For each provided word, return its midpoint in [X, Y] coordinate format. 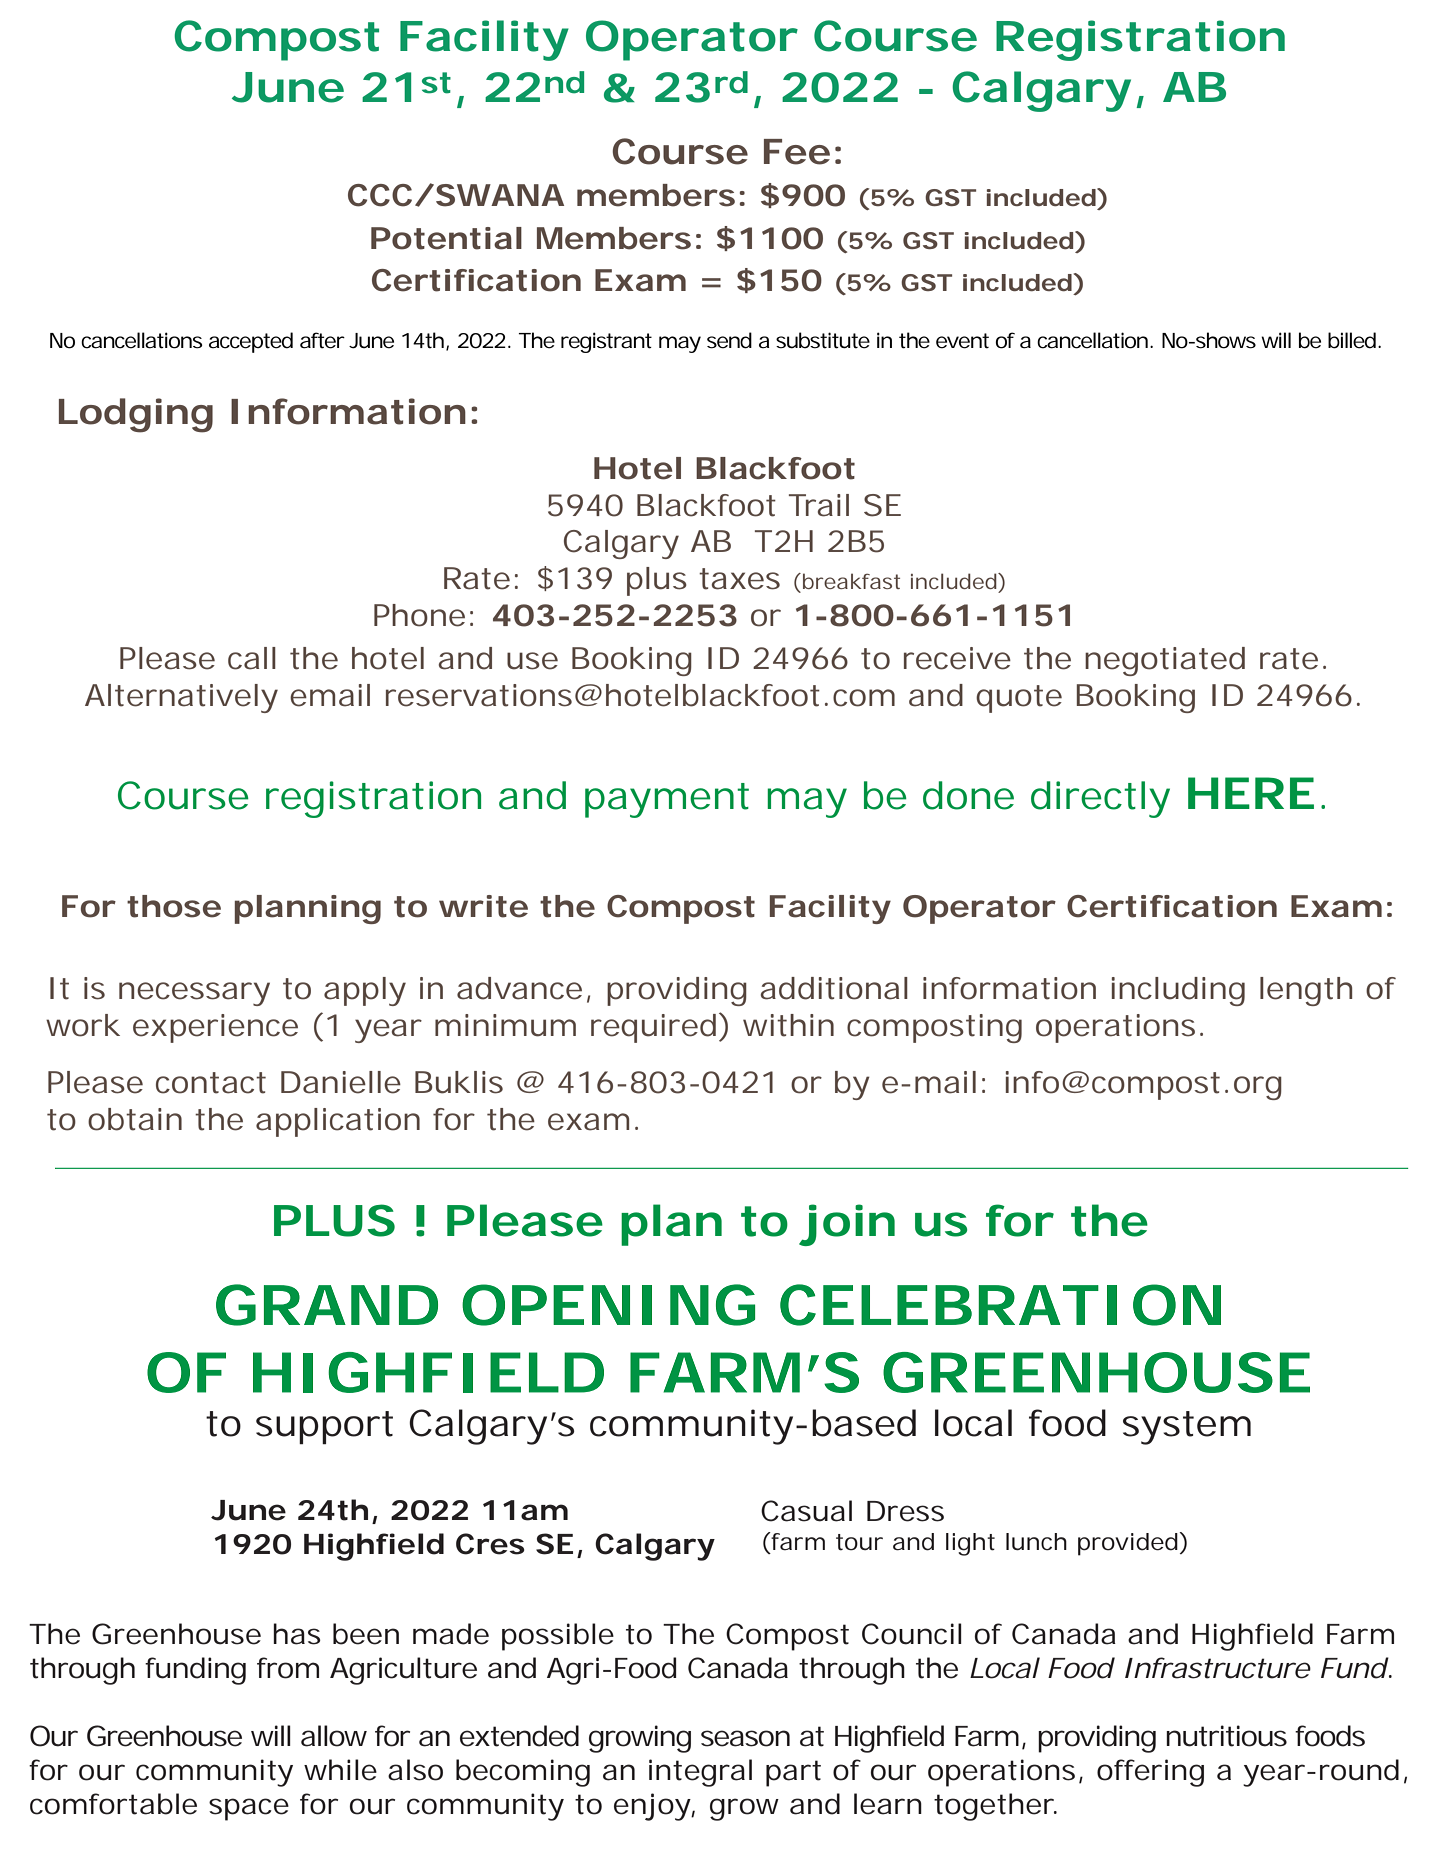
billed [1352, 340]
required [653, 1028]
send [729, 340]
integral [700, 1773]
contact [211, 1083]
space [249, 1809]
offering [1150, 1773]
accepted [251, 342]
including [1178, 991]
